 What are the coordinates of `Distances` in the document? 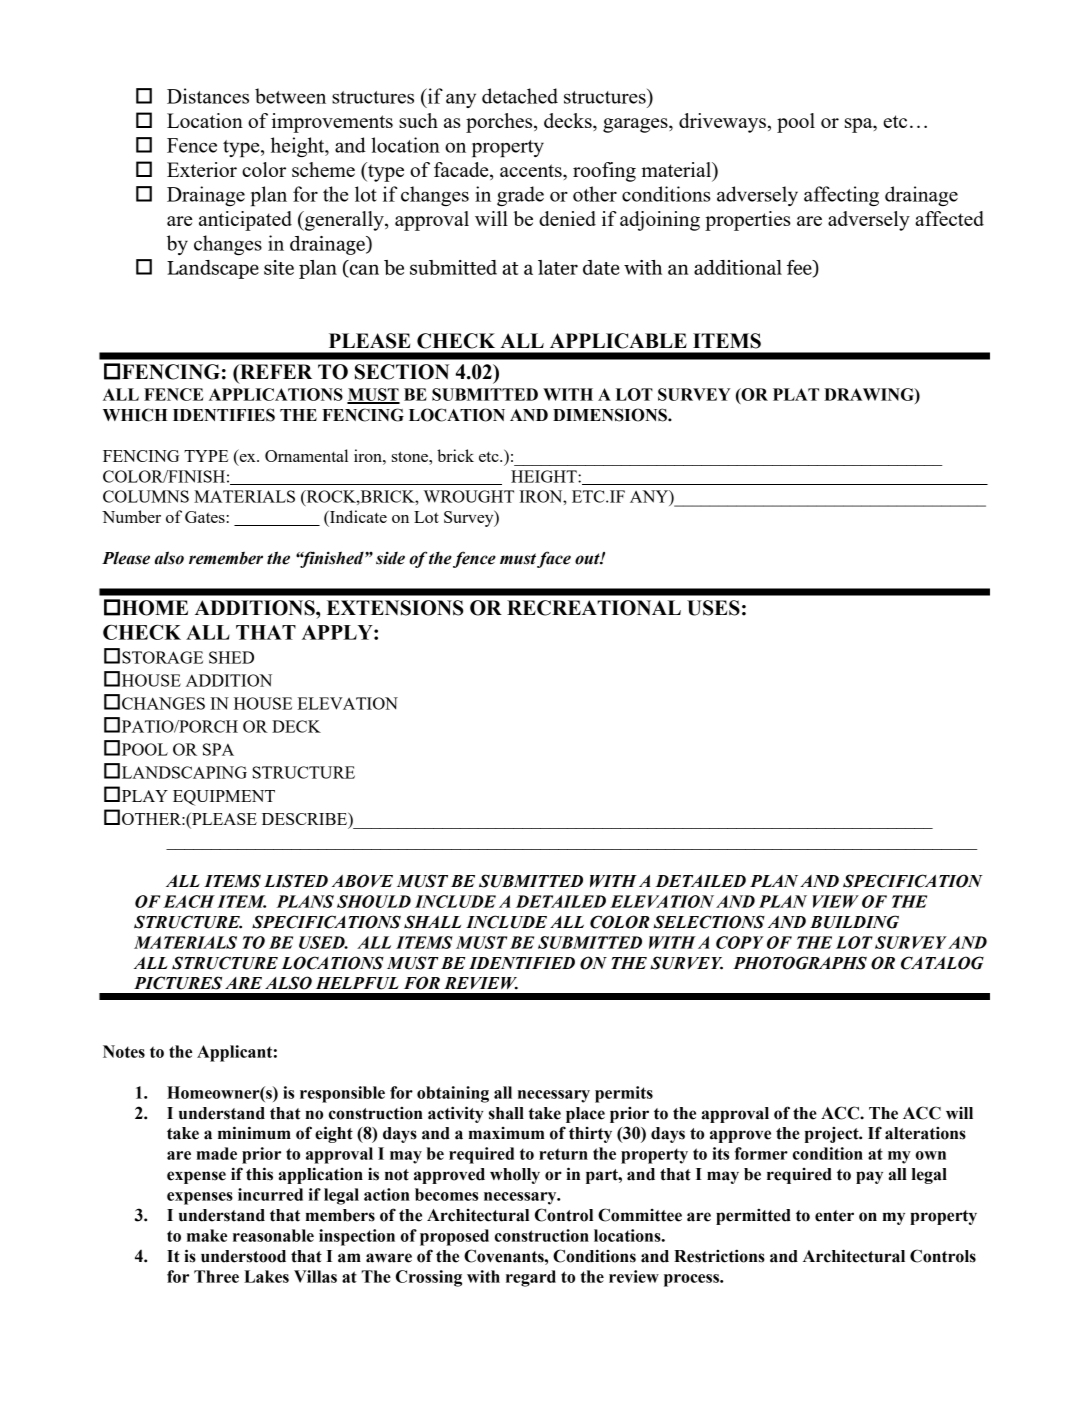 It's located at (208, 96).
